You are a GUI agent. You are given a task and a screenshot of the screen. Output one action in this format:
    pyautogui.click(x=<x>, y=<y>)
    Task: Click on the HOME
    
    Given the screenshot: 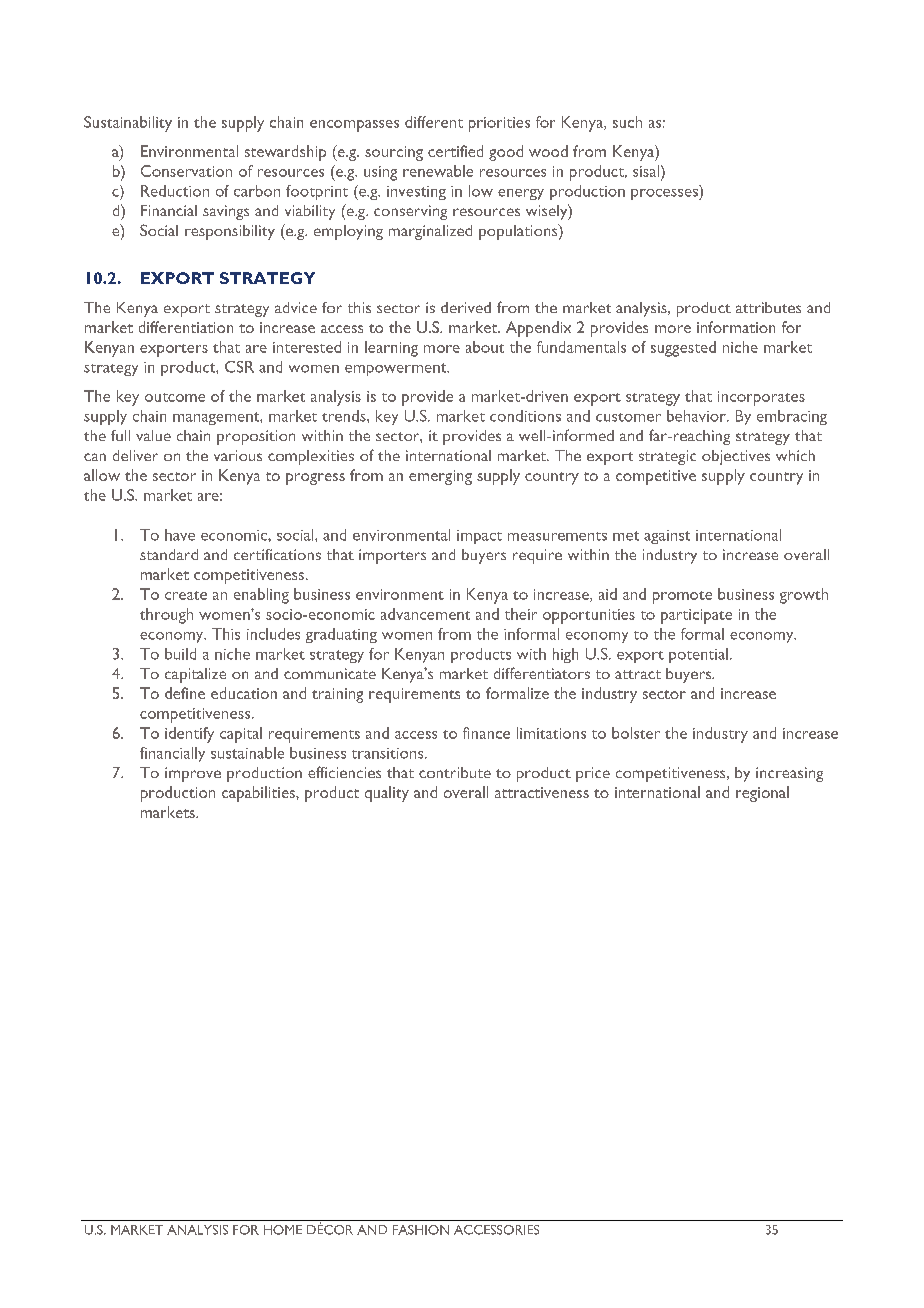 What is the action you would take?
    pyautogui.click(x=283, y=1230)
